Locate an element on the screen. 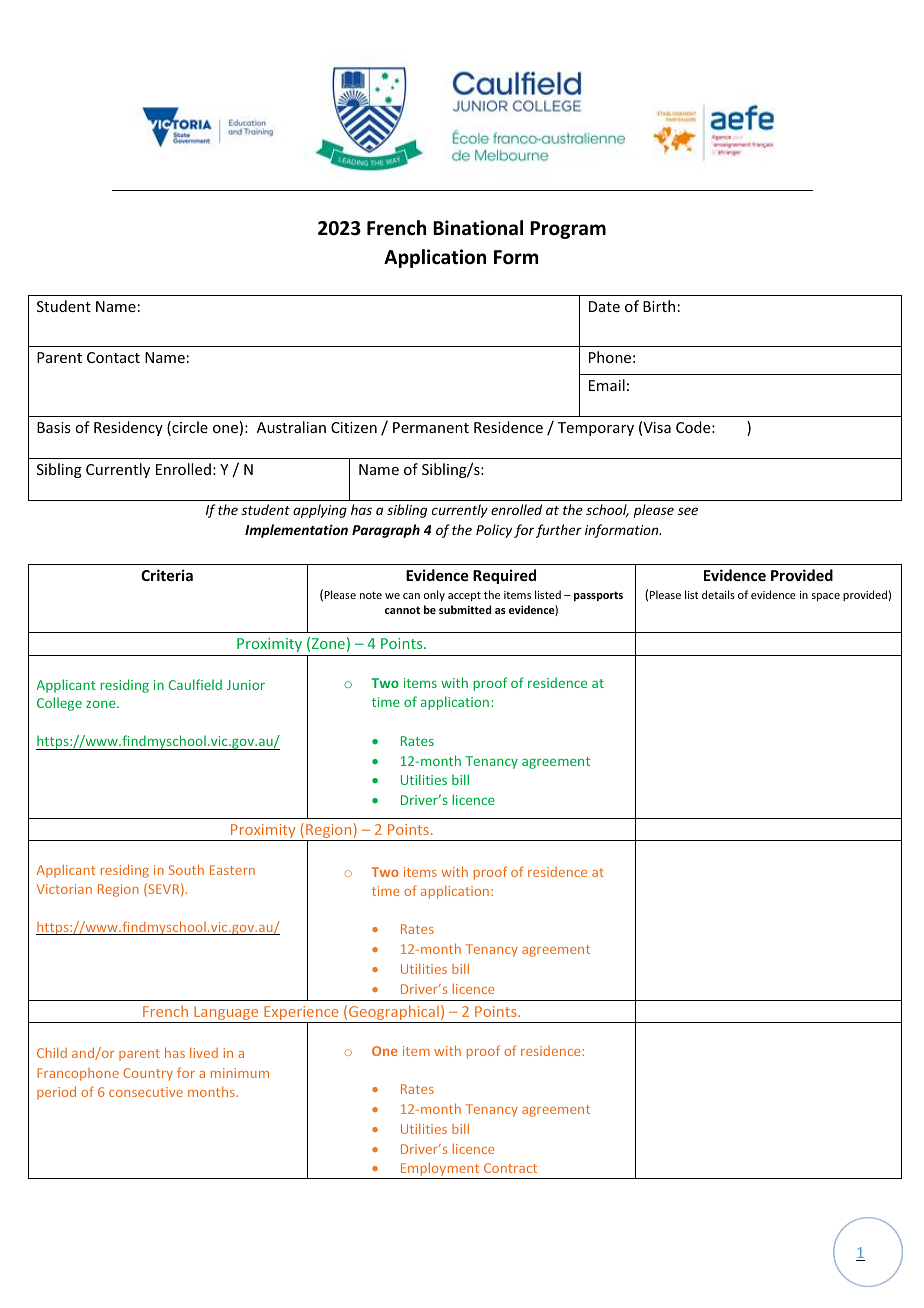 The image size is (924, 1308). Contract is located at coordinates (510, 1168).
